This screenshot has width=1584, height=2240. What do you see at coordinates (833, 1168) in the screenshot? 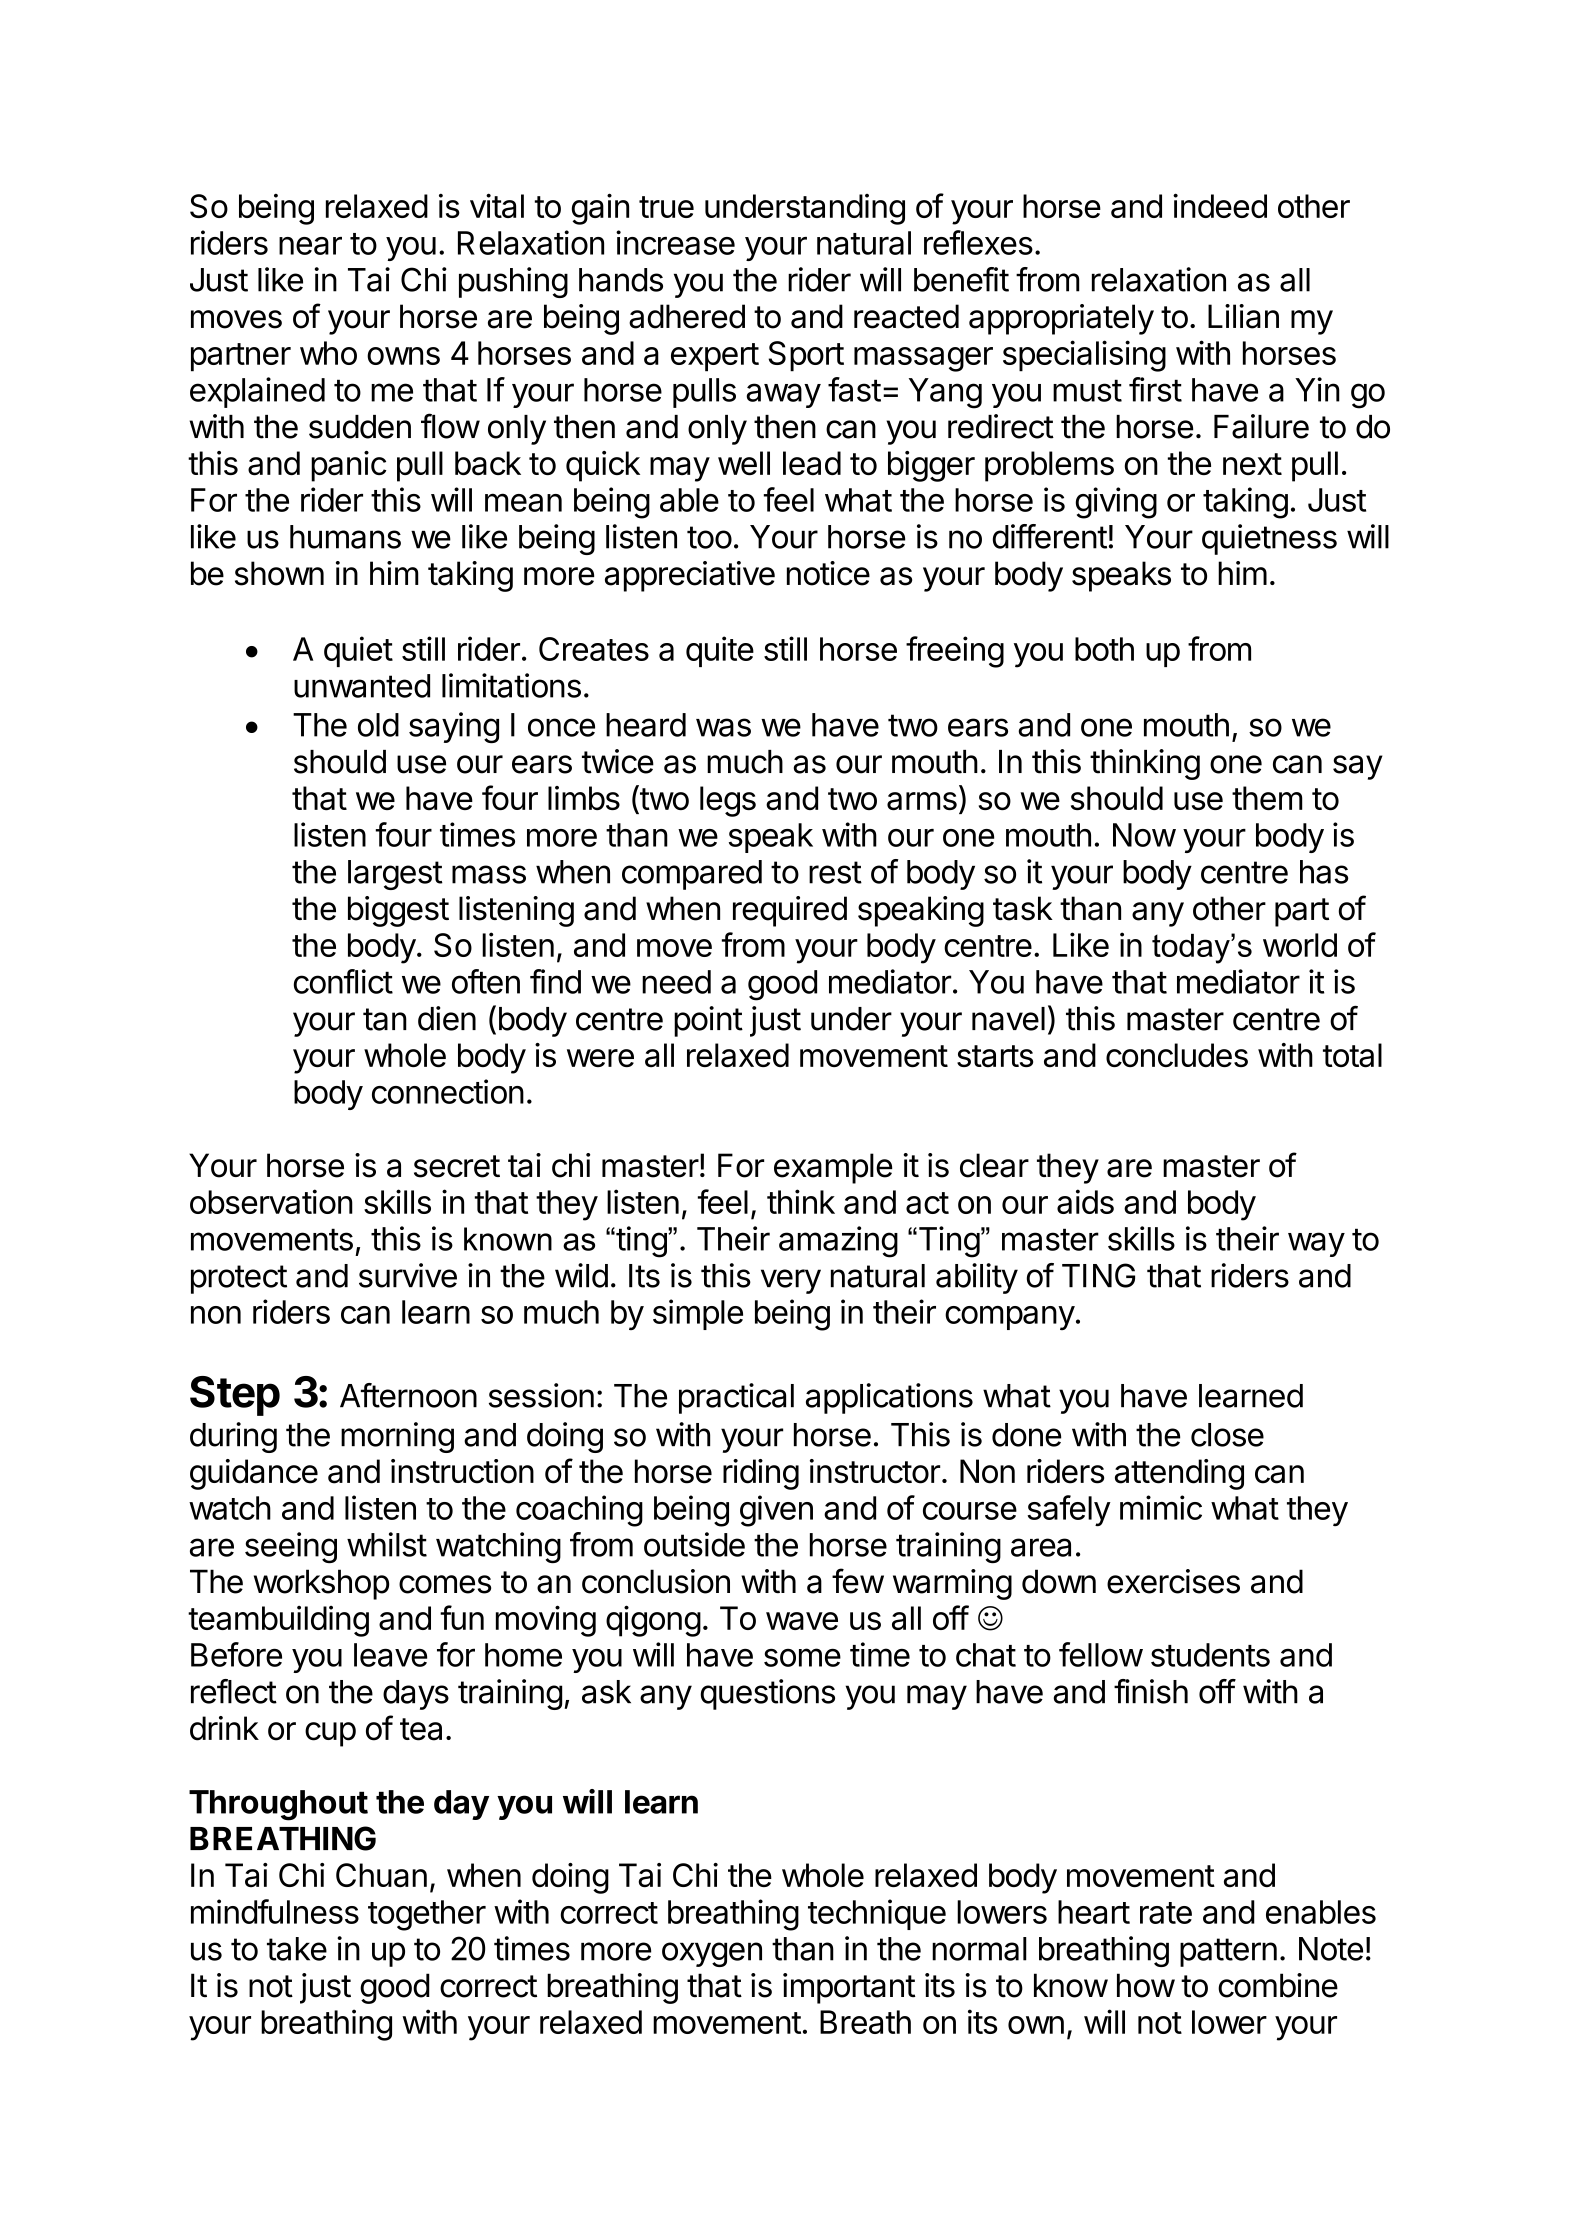
I see `example` at bounding box center [833, 1168].
